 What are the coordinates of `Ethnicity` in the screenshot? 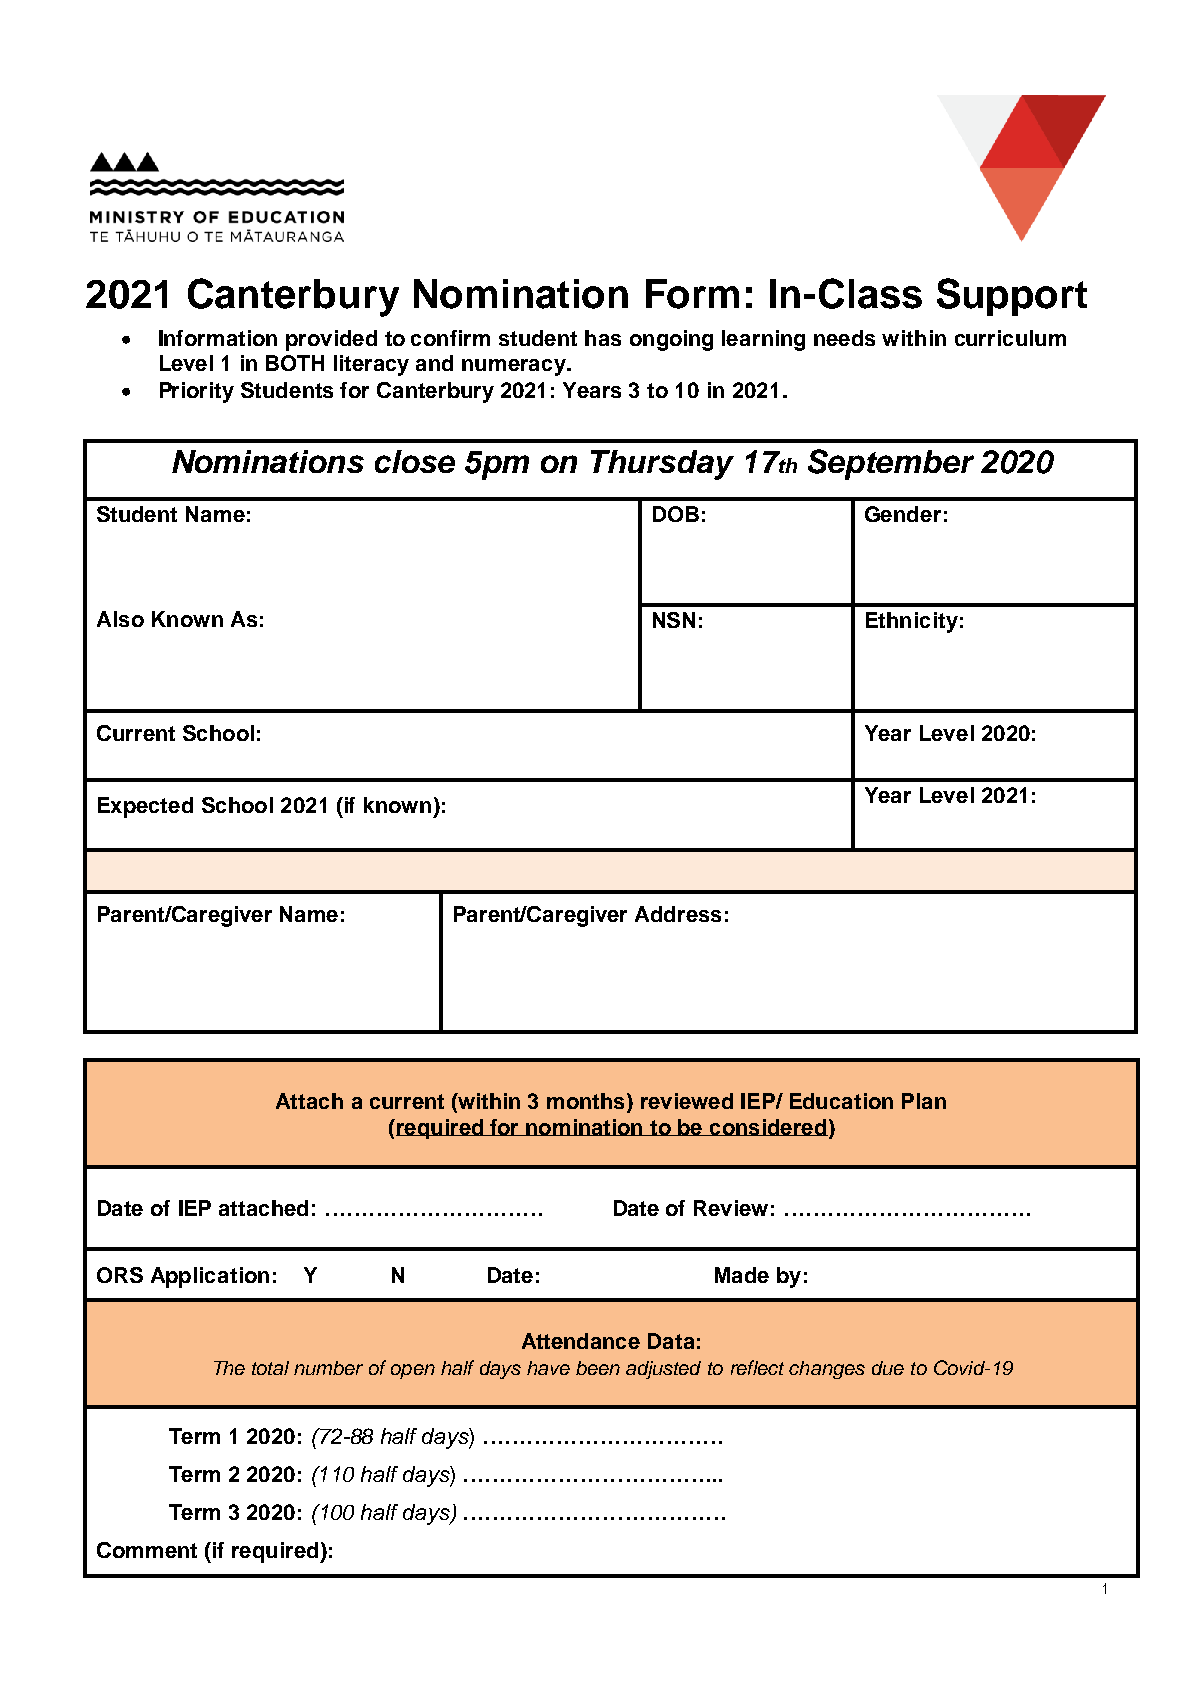 It's located at (912, 622).
